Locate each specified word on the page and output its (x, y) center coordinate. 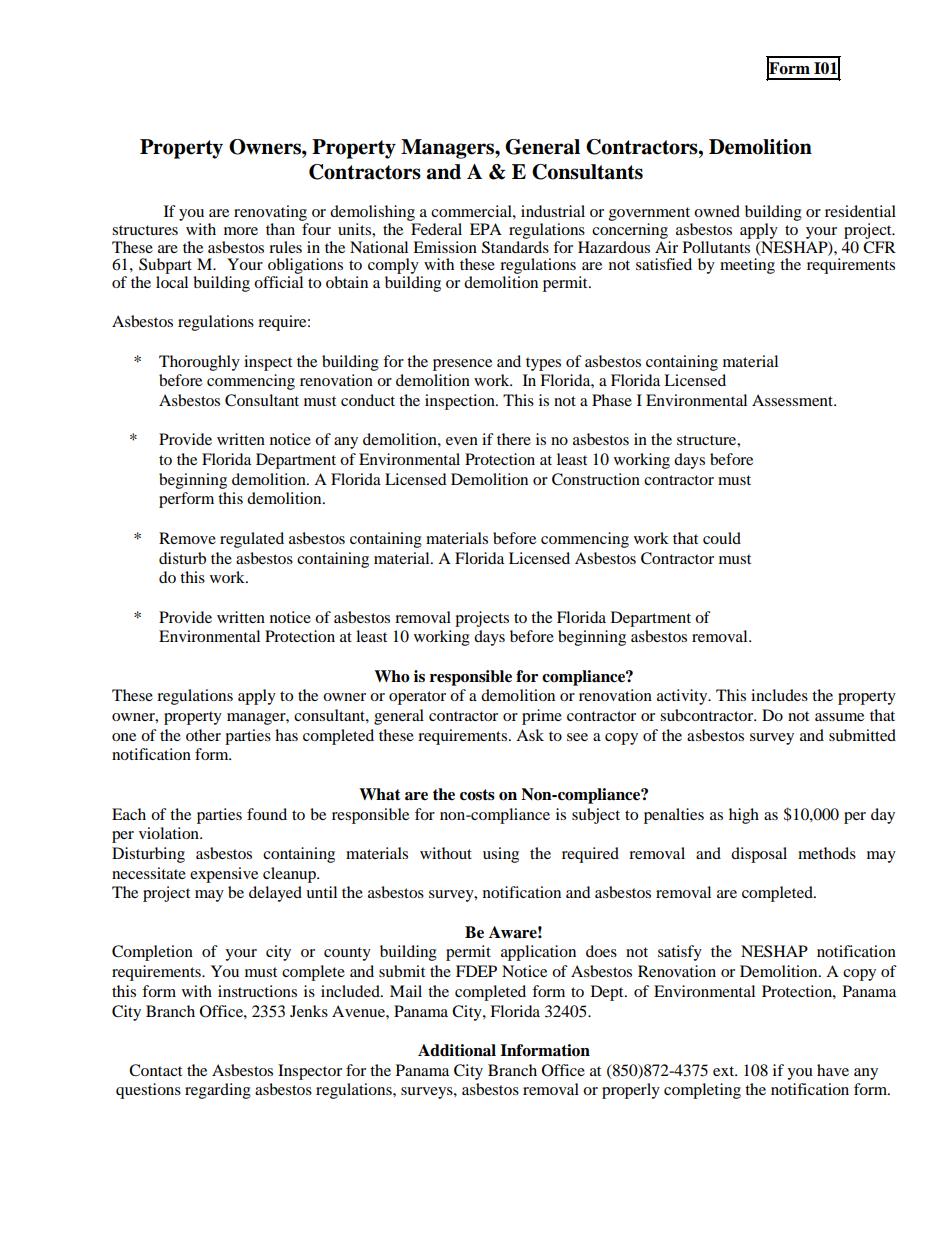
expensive (224, 875)
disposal (759, 855)
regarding (218, 1091)
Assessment (794, 400)
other (203, 735)
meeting (747, 266)
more (241, 231)
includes (779, 695)
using (501, 855)
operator (417, 698)
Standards (515, 246)
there (514, 439)
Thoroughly (199, 363)
